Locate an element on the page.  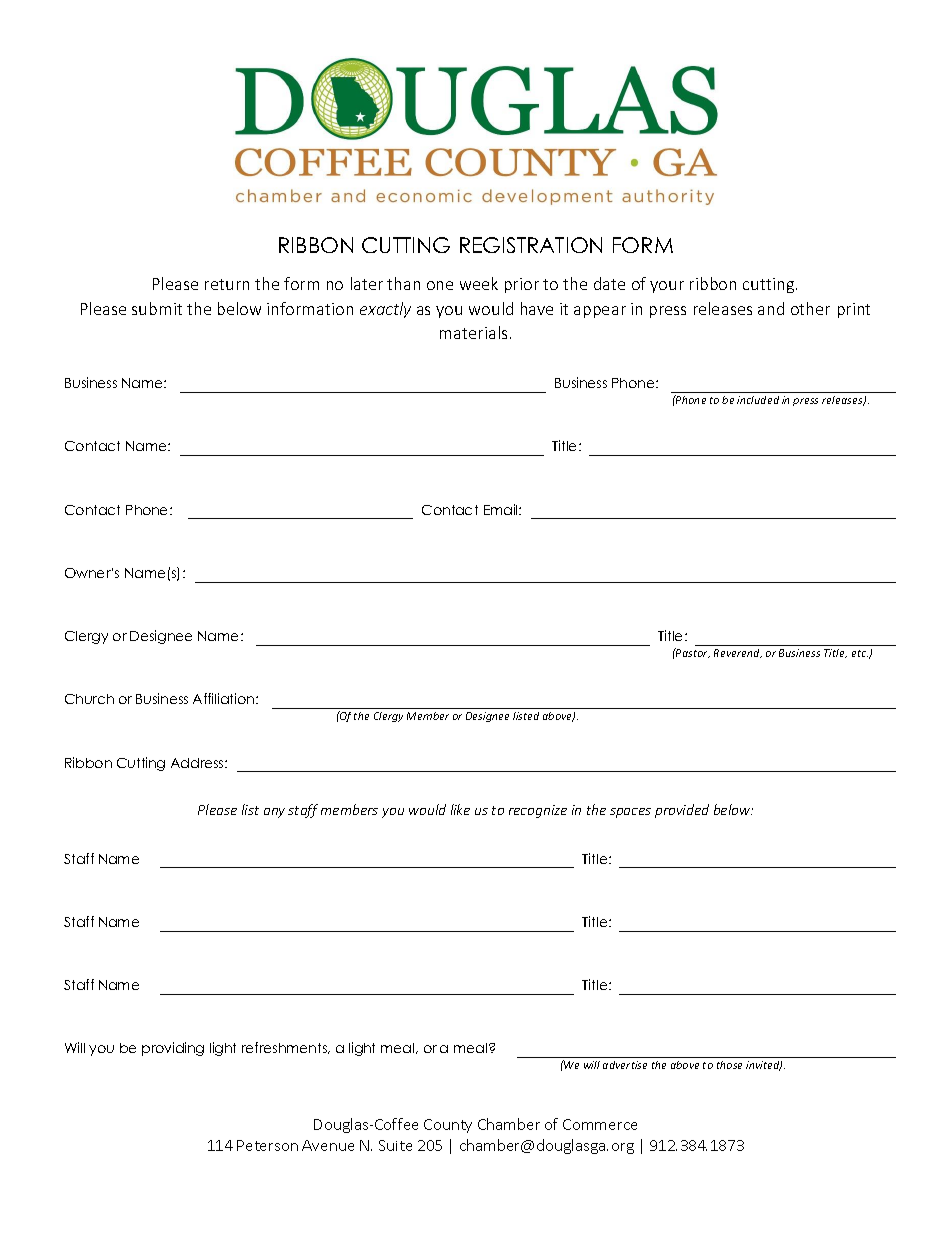
Reverend is located at coordinates (738, 653).
